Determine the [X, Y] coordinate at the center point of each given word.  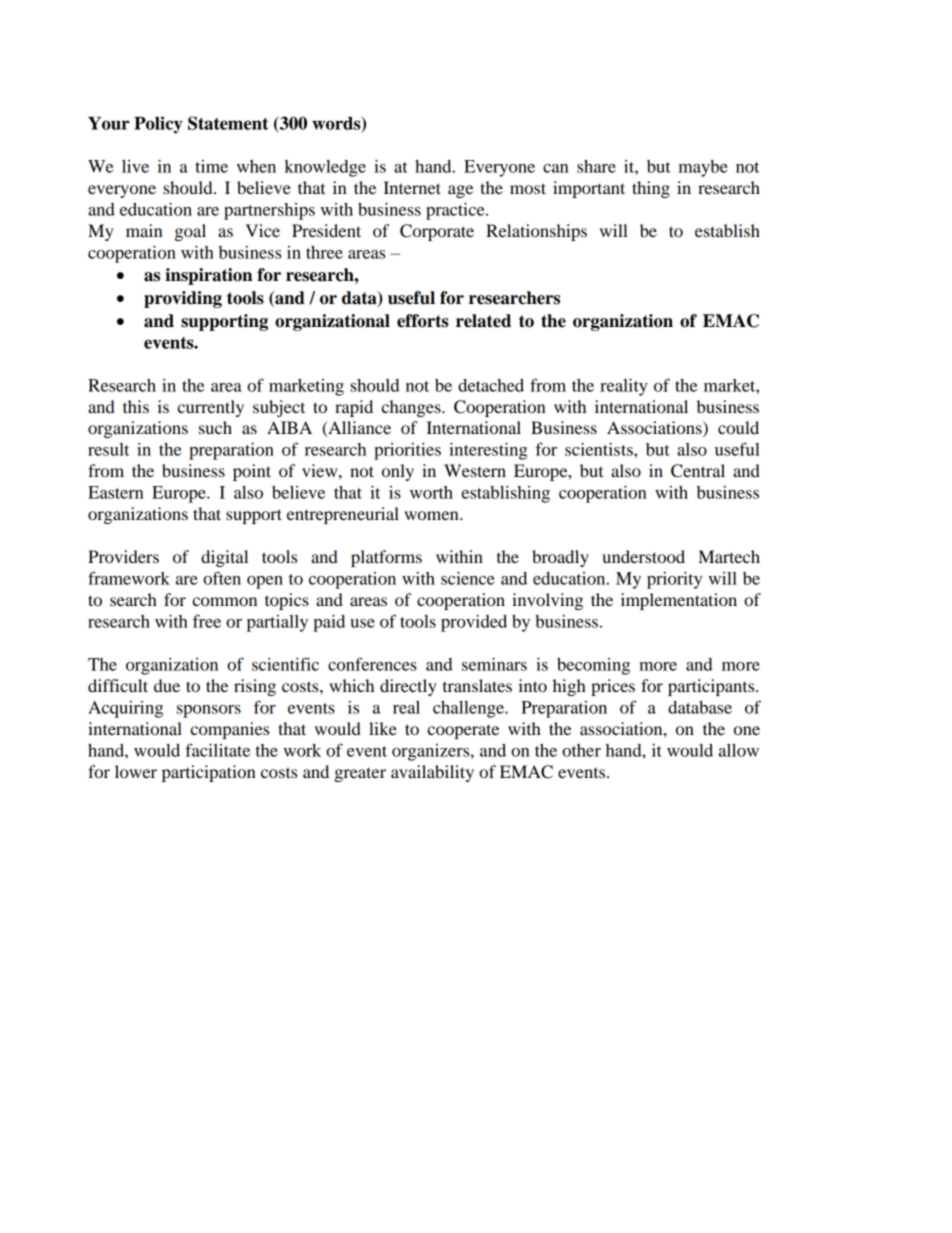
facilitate [217, 750]
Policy [158, 125]
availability [432, 773]
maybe [703, 168]
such [215, 427]
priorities [407, 451]
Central [698, 471]
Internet [412, 187]
